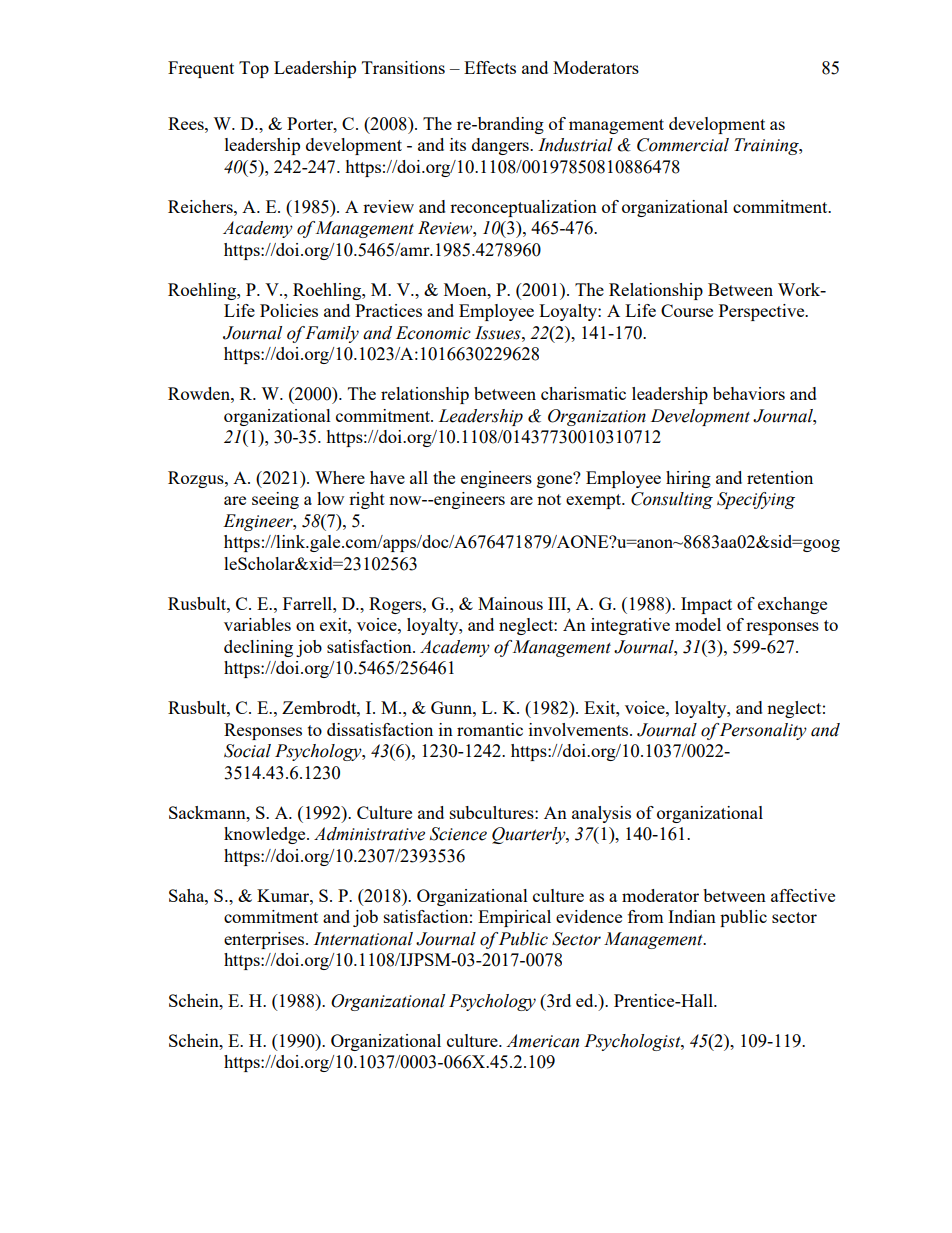  Describe the element at coordinates (542, 1041) in the screenshot. I see `American` at that location.
